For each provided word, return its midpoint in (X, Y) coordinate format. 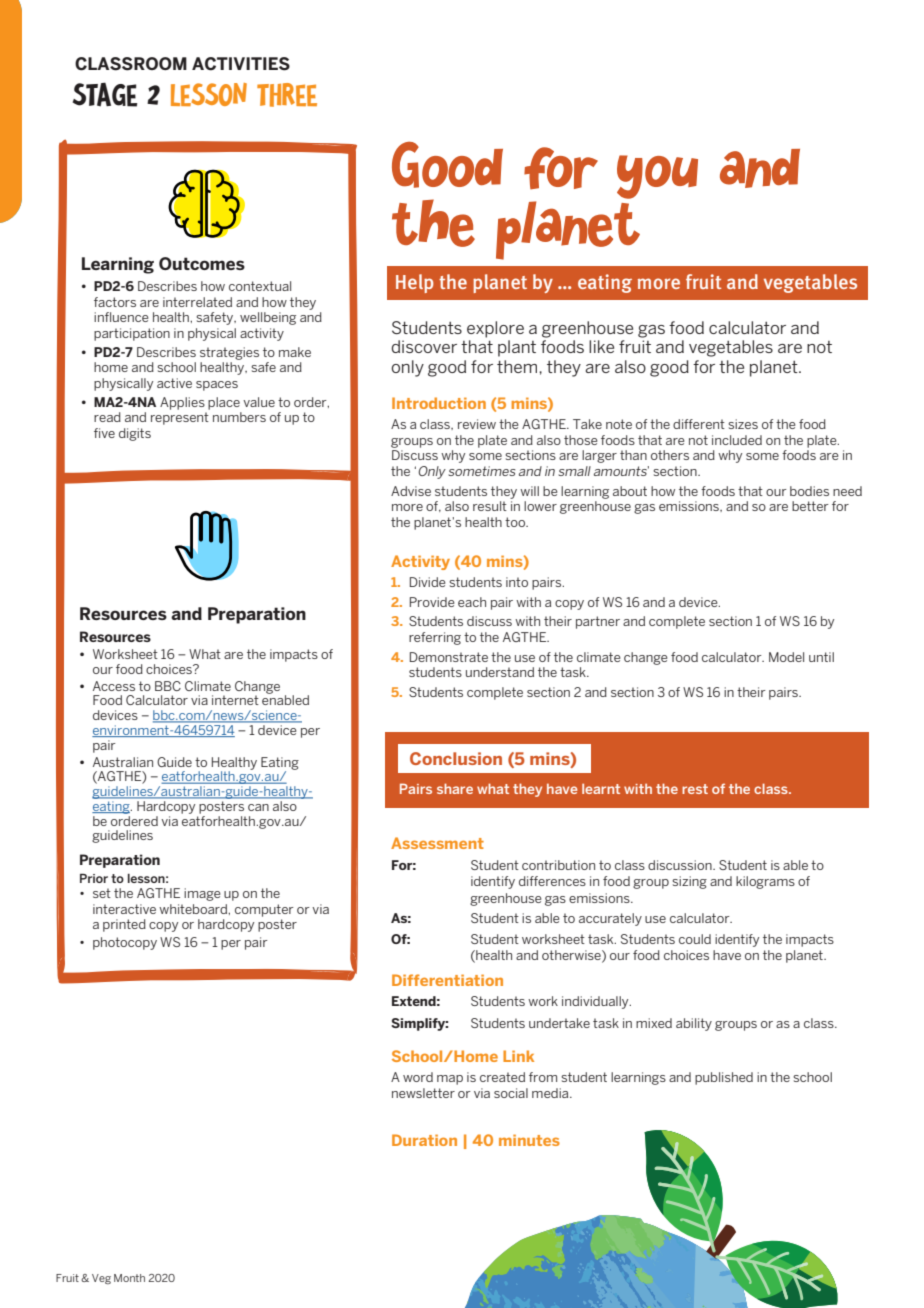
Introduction (439, 403)
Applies (182, 403)
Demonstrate (449, 657)
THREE (287, 95)
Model (786, 657)
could (695, 939)
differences (552, 881)
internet (235, 700)
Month (129, 1278)
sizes (743, 424)
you (657, 177)
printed (124, 925)
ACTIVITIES (241, 64)
